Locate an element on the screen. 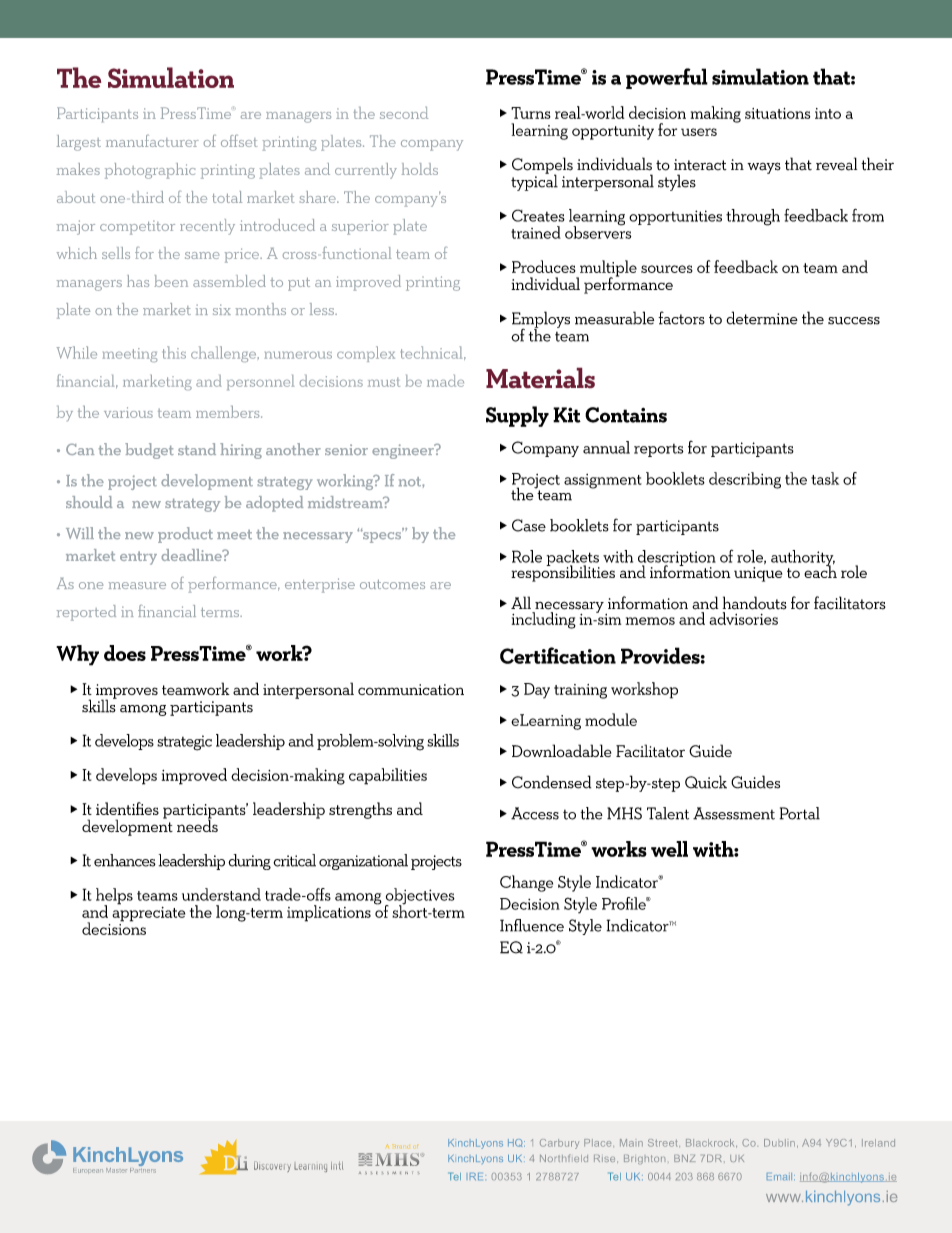  manufacturer is located at coordinates (152, 141).
